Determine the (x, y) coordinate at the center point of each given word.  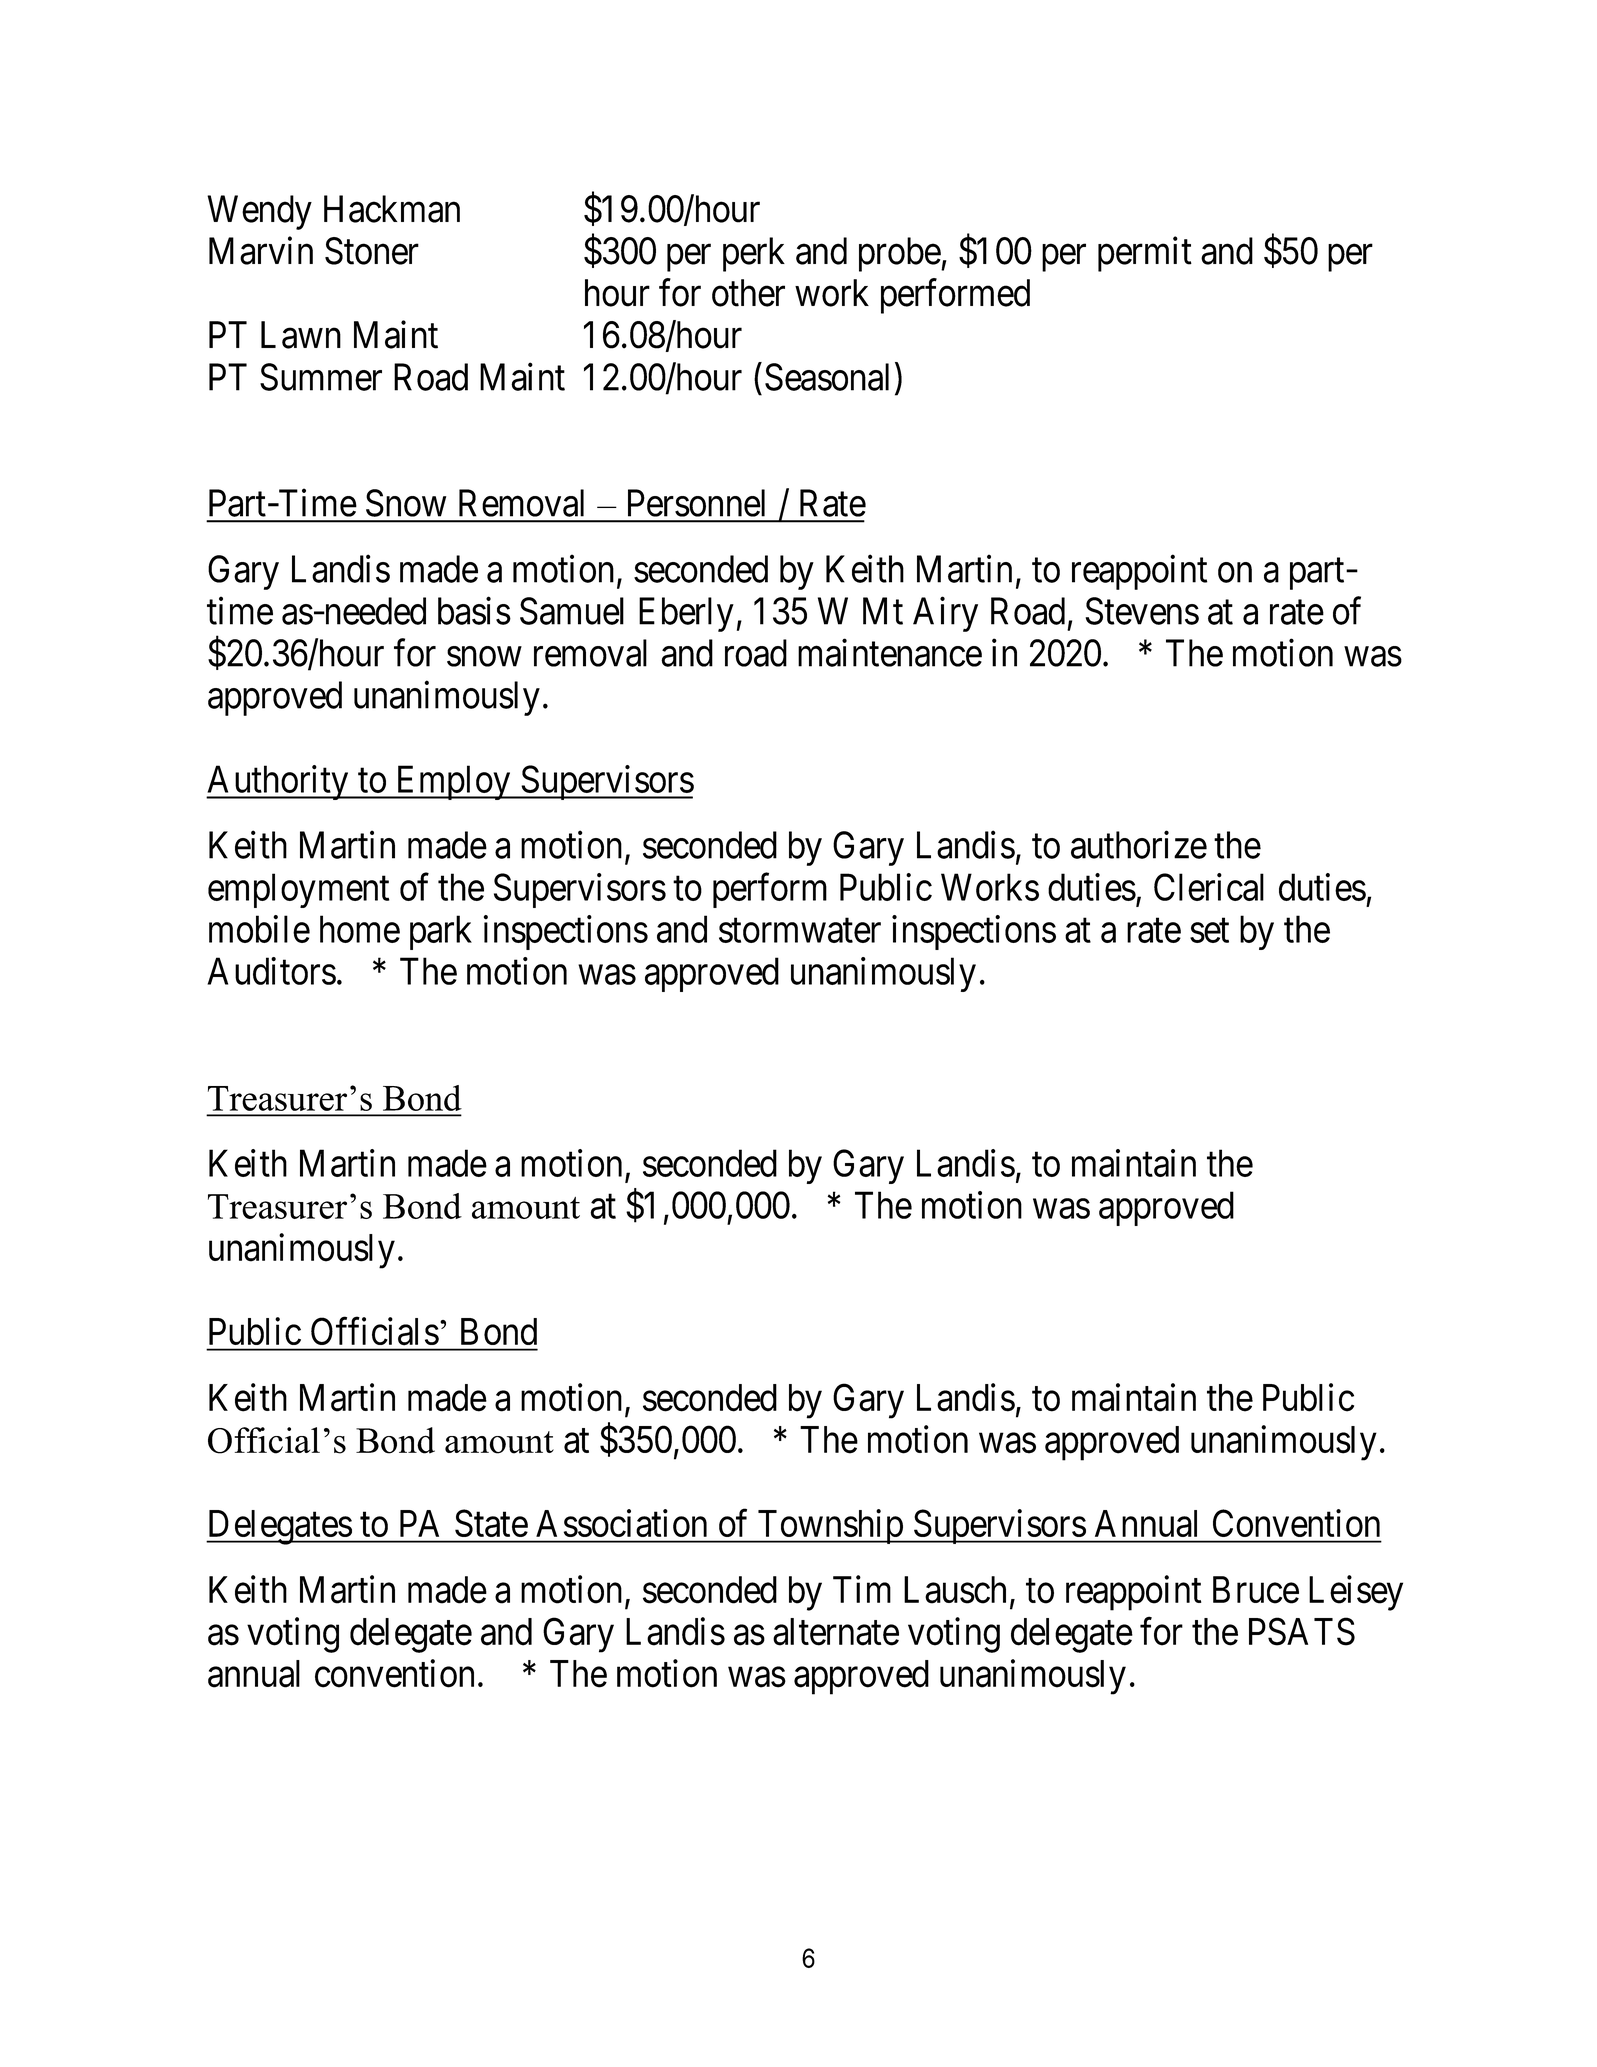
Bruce (1256, 1590)
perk (754, 254)
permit (1145, 254)
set (1209, 931)
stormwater (800, 931)
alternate (836, 1632)
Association (621, 1523)
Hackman (392, 209)
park (441, 932)
